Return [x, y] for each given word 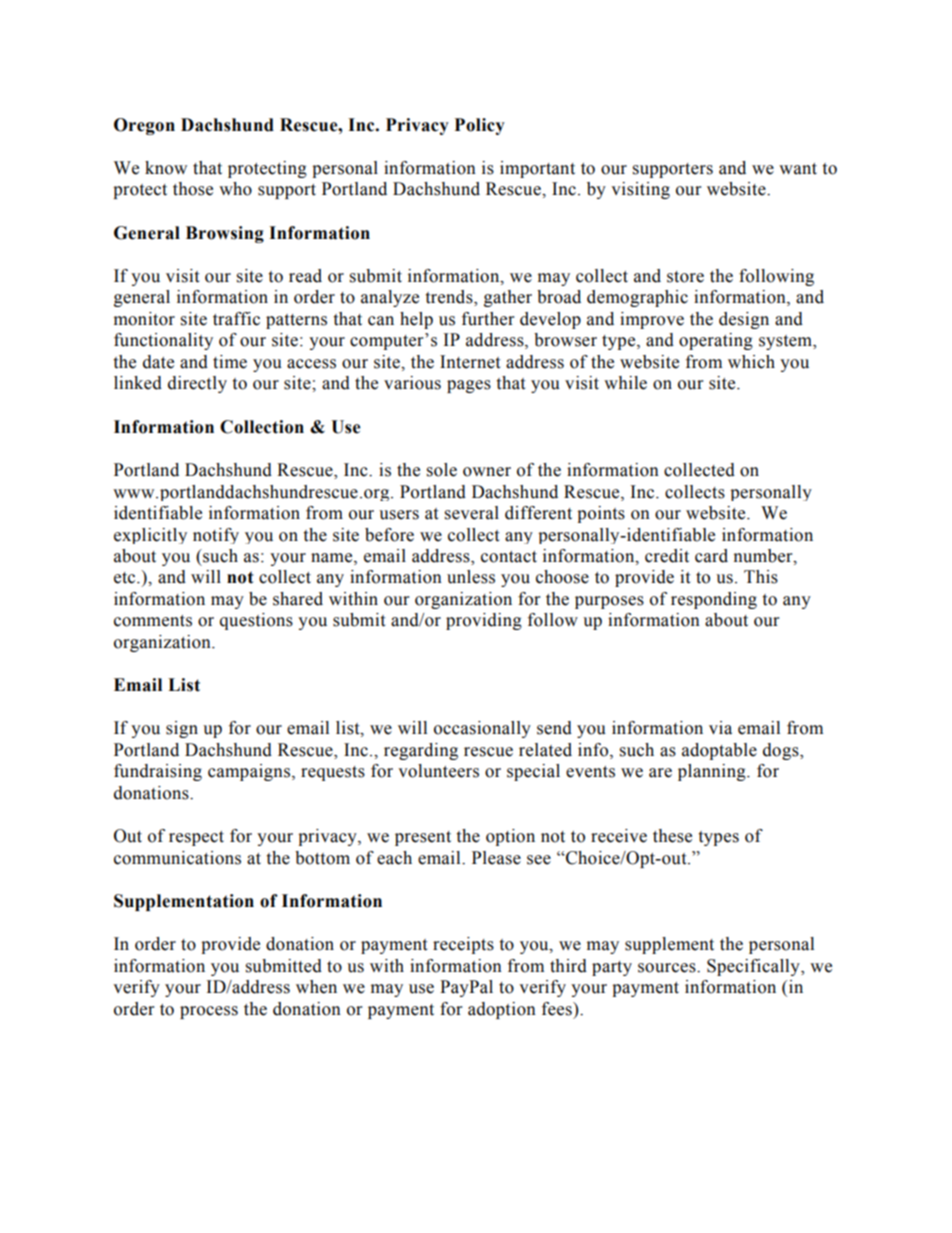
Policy [480, 126]
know [166, 168]
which [751, 362]
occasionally [482, 729]
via [720, 728]
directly [197, 384]
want [798, 169]
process [209, 1012]
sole [442, 470]
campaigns [249, 772]
